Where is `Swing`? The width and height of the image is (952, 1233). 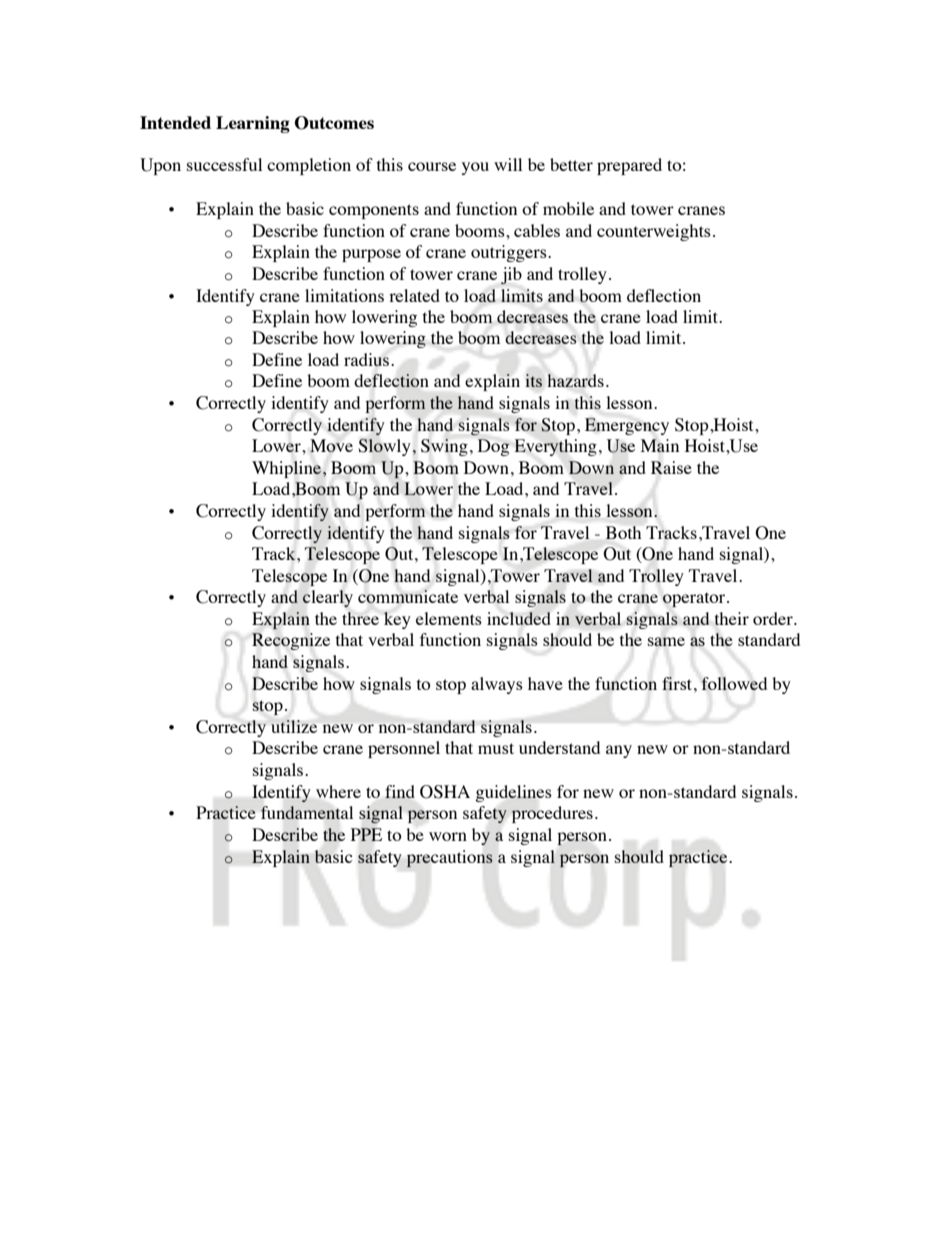 Swing is located at coordinates (444, 447).
